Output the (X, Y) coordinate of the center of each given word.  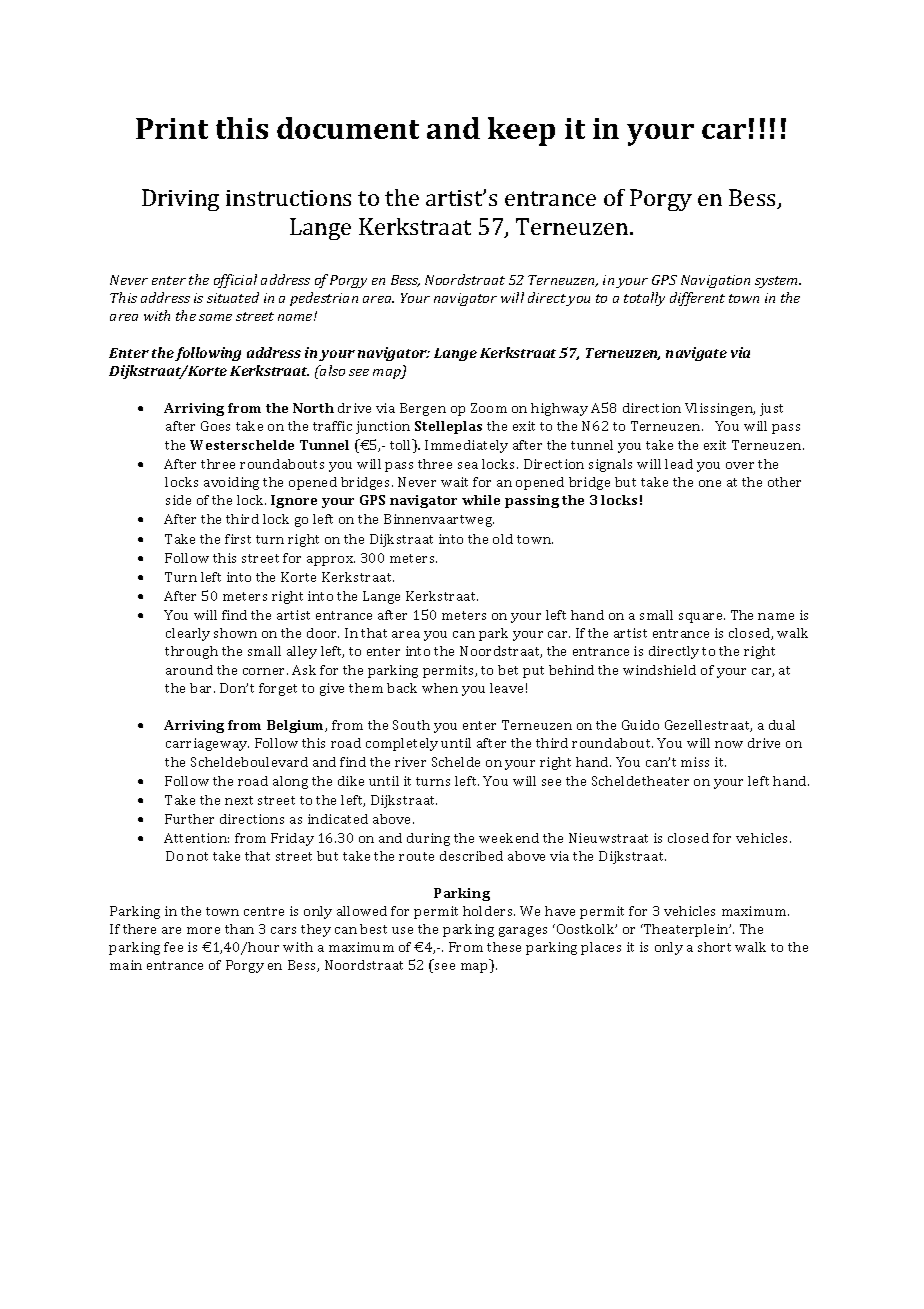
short (714, 947)
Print (172, 128)
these (504, 947)
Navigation (715, 281)
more (203, 930)
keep (521, 131)
